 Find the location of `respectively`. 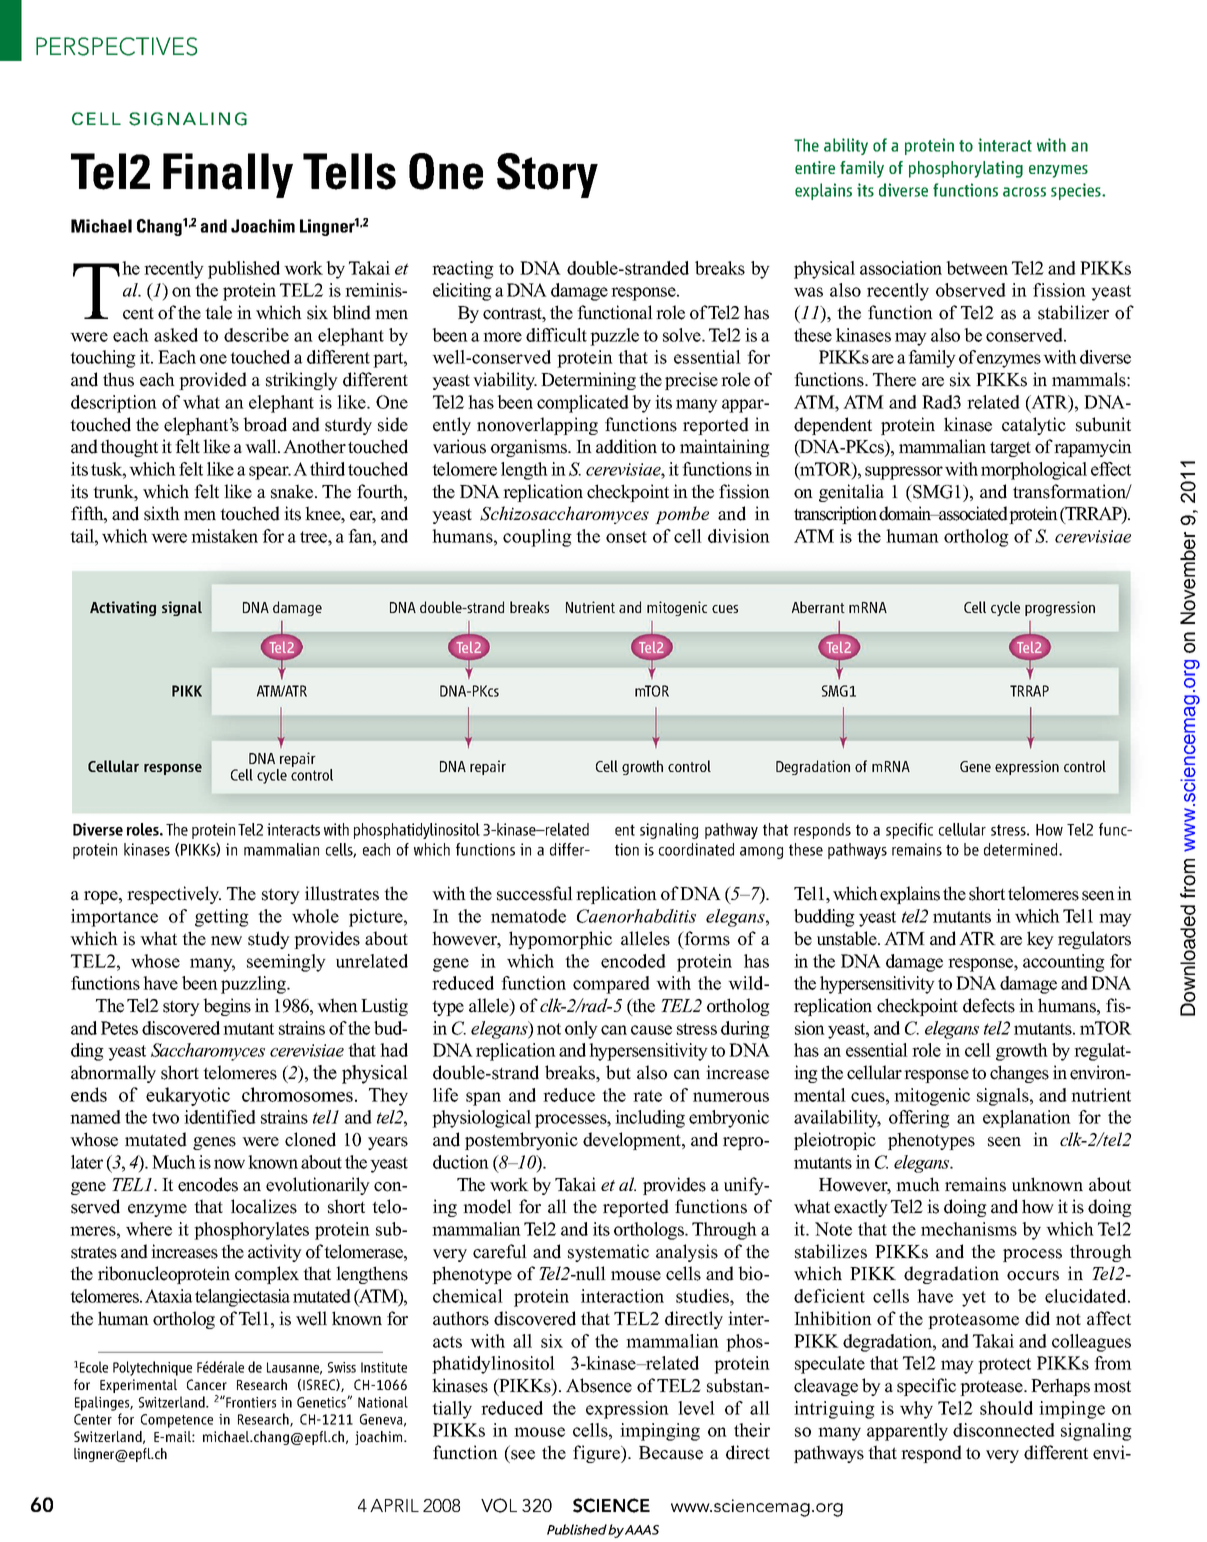

respectively is located at coordinates (174, 895).
